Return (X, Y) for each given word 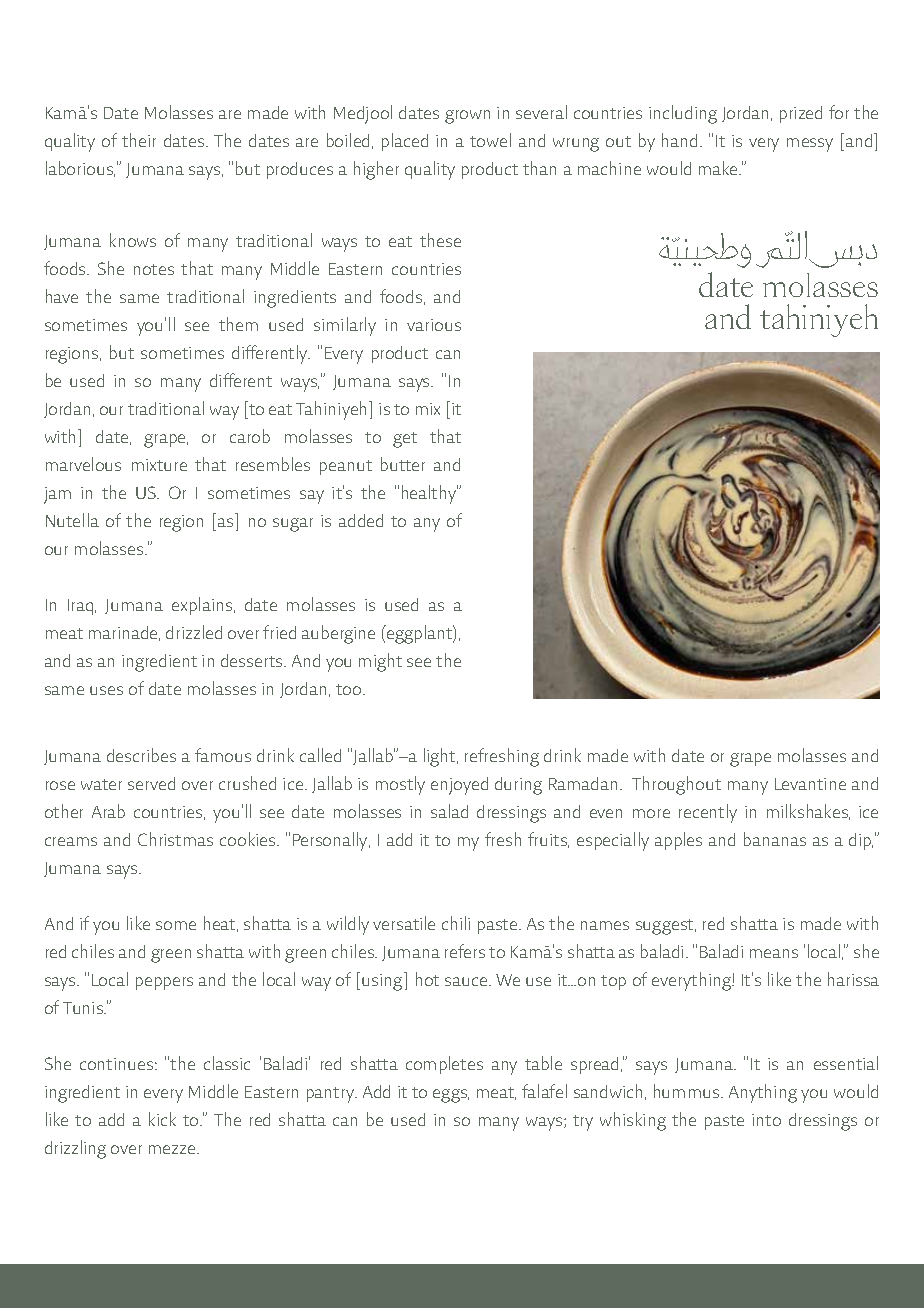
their (139, 140)
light (441, 757)
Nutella (72, 520)
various (434, 325)
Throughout (676, 785)
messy (810, 145)
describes (141, 755)
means (774, 953)
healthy (430, 494)
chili (456, 923)
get (405, 440)
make (719, 168)
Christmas (175, 839)
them (238, 324)
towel (490, 140)
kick (162, 1119)
